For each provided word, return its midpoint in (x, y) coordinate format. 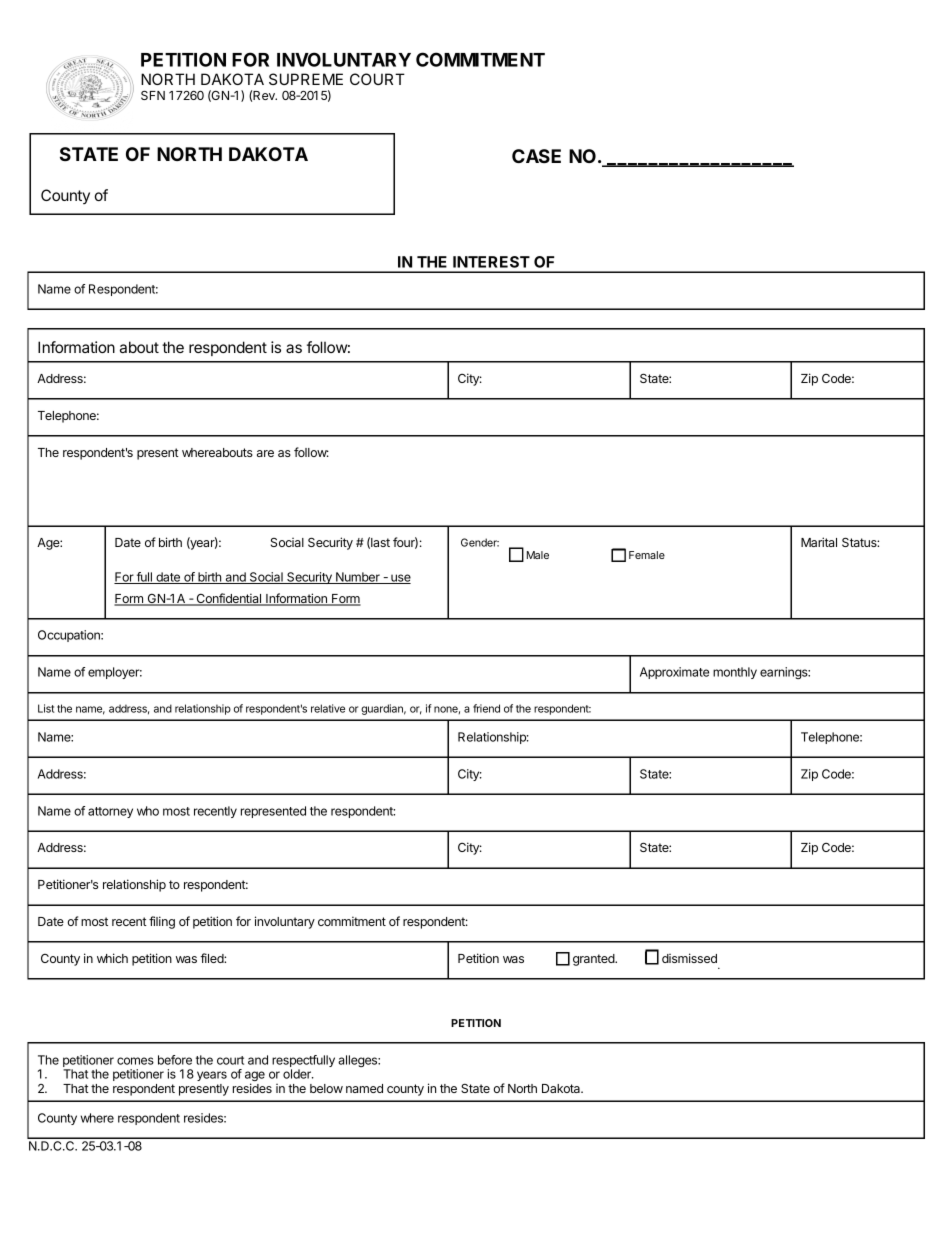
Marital (819, 542)
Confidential (229, 599)
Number (358, 578)
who (148, 811)
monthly (735, 673)
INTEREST (491, 262)
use (400, 579)
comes (135, 1061)
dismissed (689, 958)
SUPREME (306, 79)
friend (486, 708)
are (265, 453)
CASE (536, 156)
